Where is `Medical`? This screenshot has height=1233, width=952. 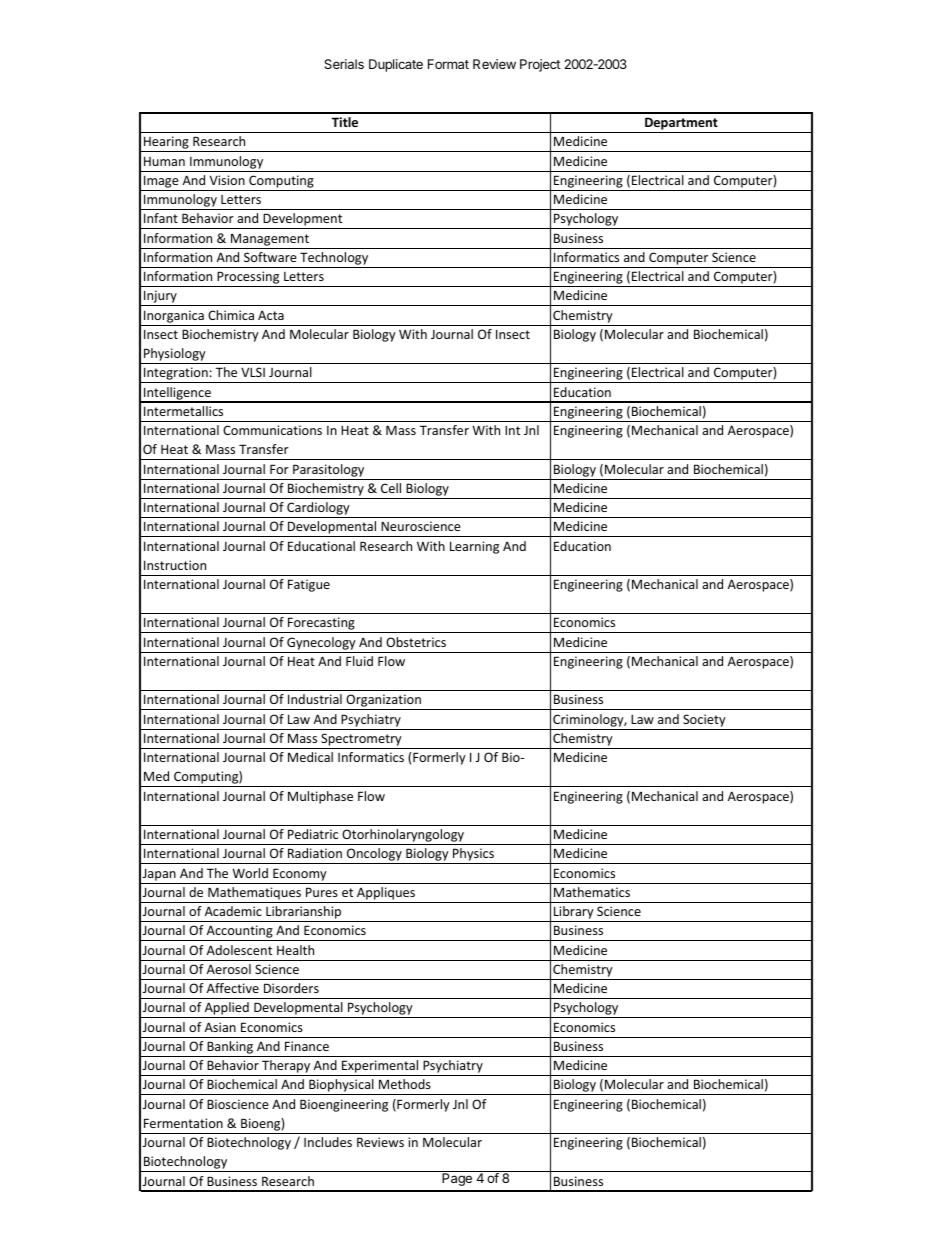
Medical is located at coordinates (310, 757).
